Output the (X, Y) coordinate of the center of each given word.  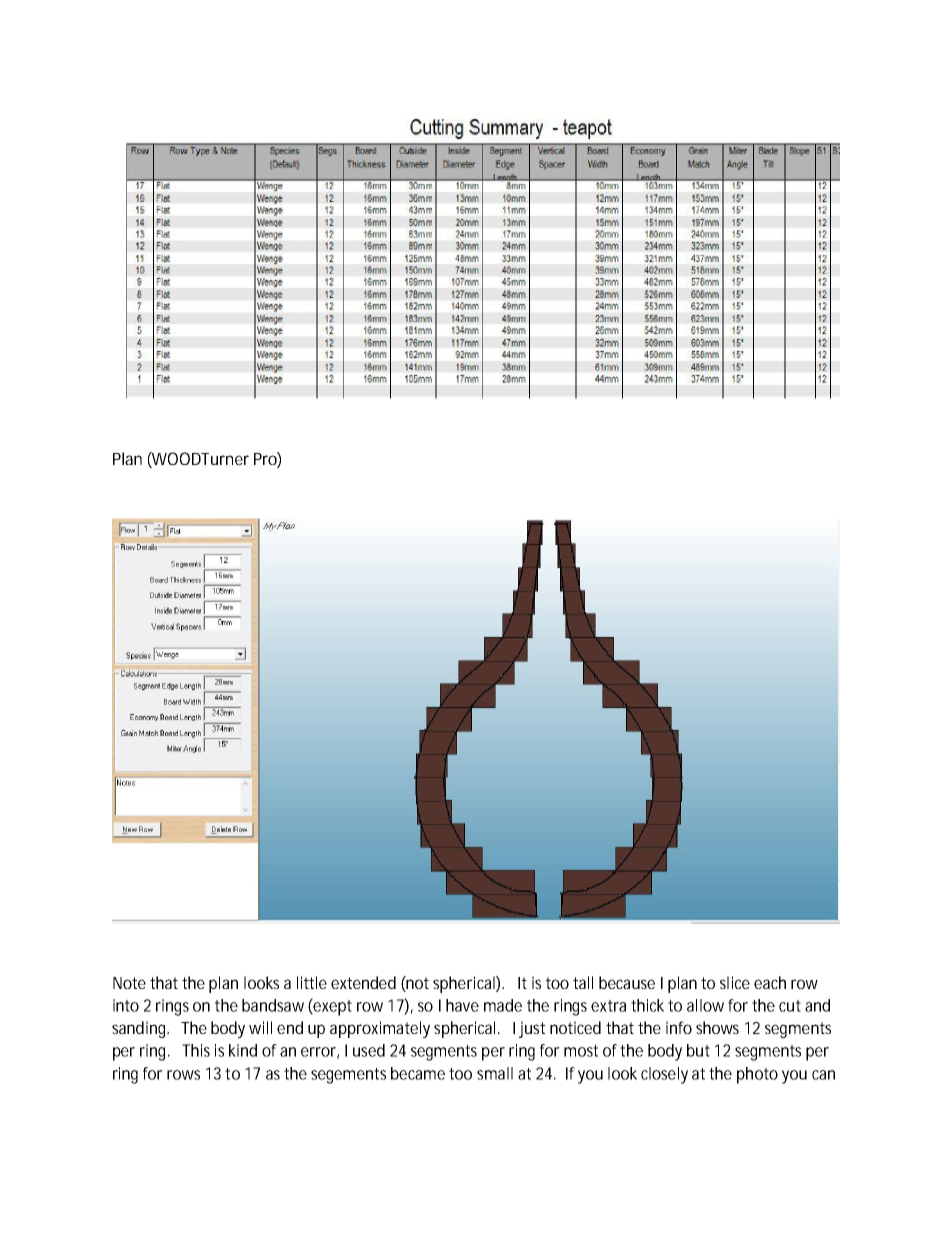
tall (583, 982)
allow (705, 1005)
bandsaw (275, 1005)
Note (129, 983)
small (495, 1073)
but (698, 1050)
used (369, 1050)
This (196, 1050)
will (260, 1027)
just (532, 1029)
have (462, 1005)
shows (717, 1027)
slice (735, 982)
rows (183, 1075)
